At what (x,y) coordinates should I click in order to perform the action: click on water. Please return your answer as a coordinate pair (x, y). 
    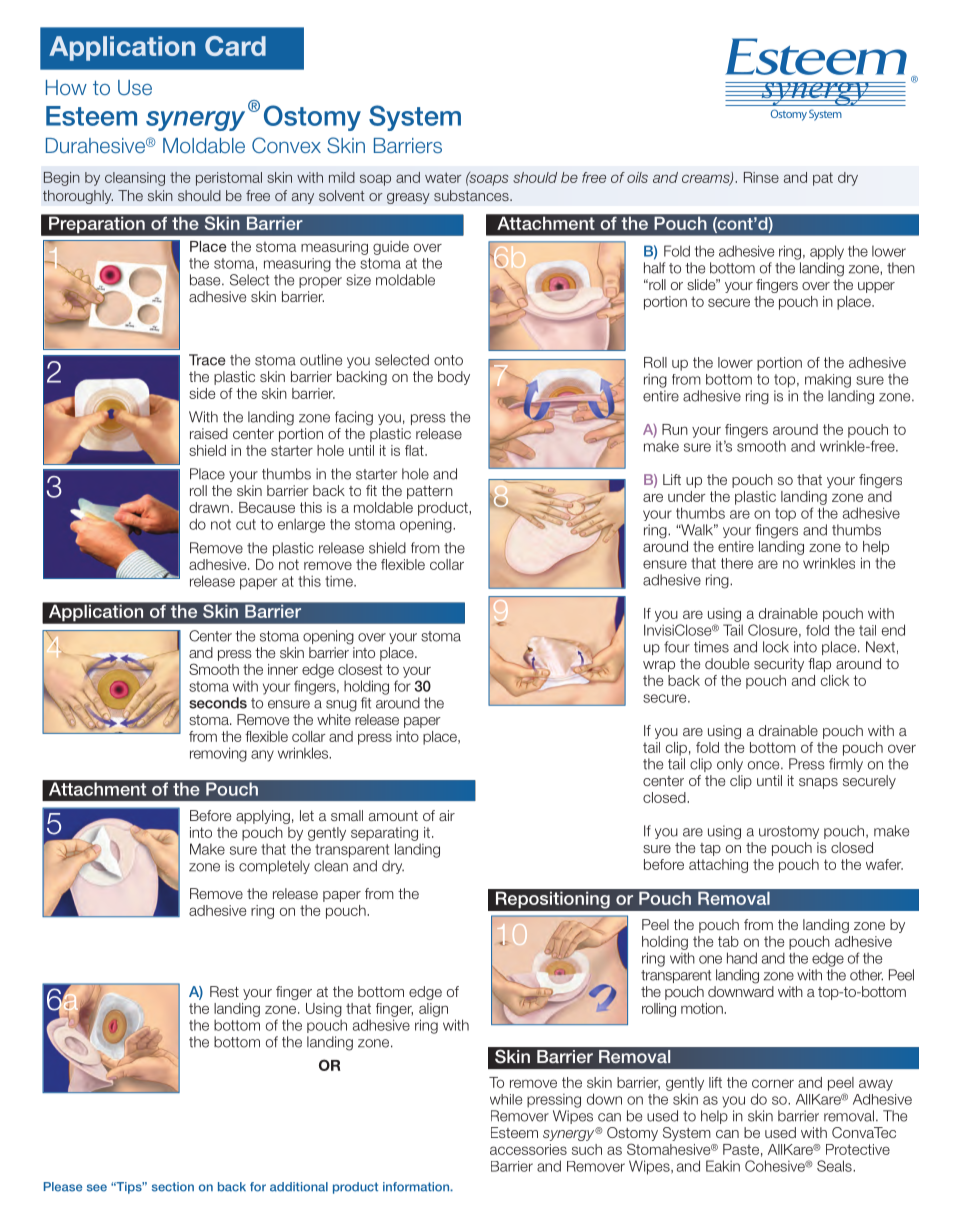
    Looking at the image, I should click on (443, 177).
